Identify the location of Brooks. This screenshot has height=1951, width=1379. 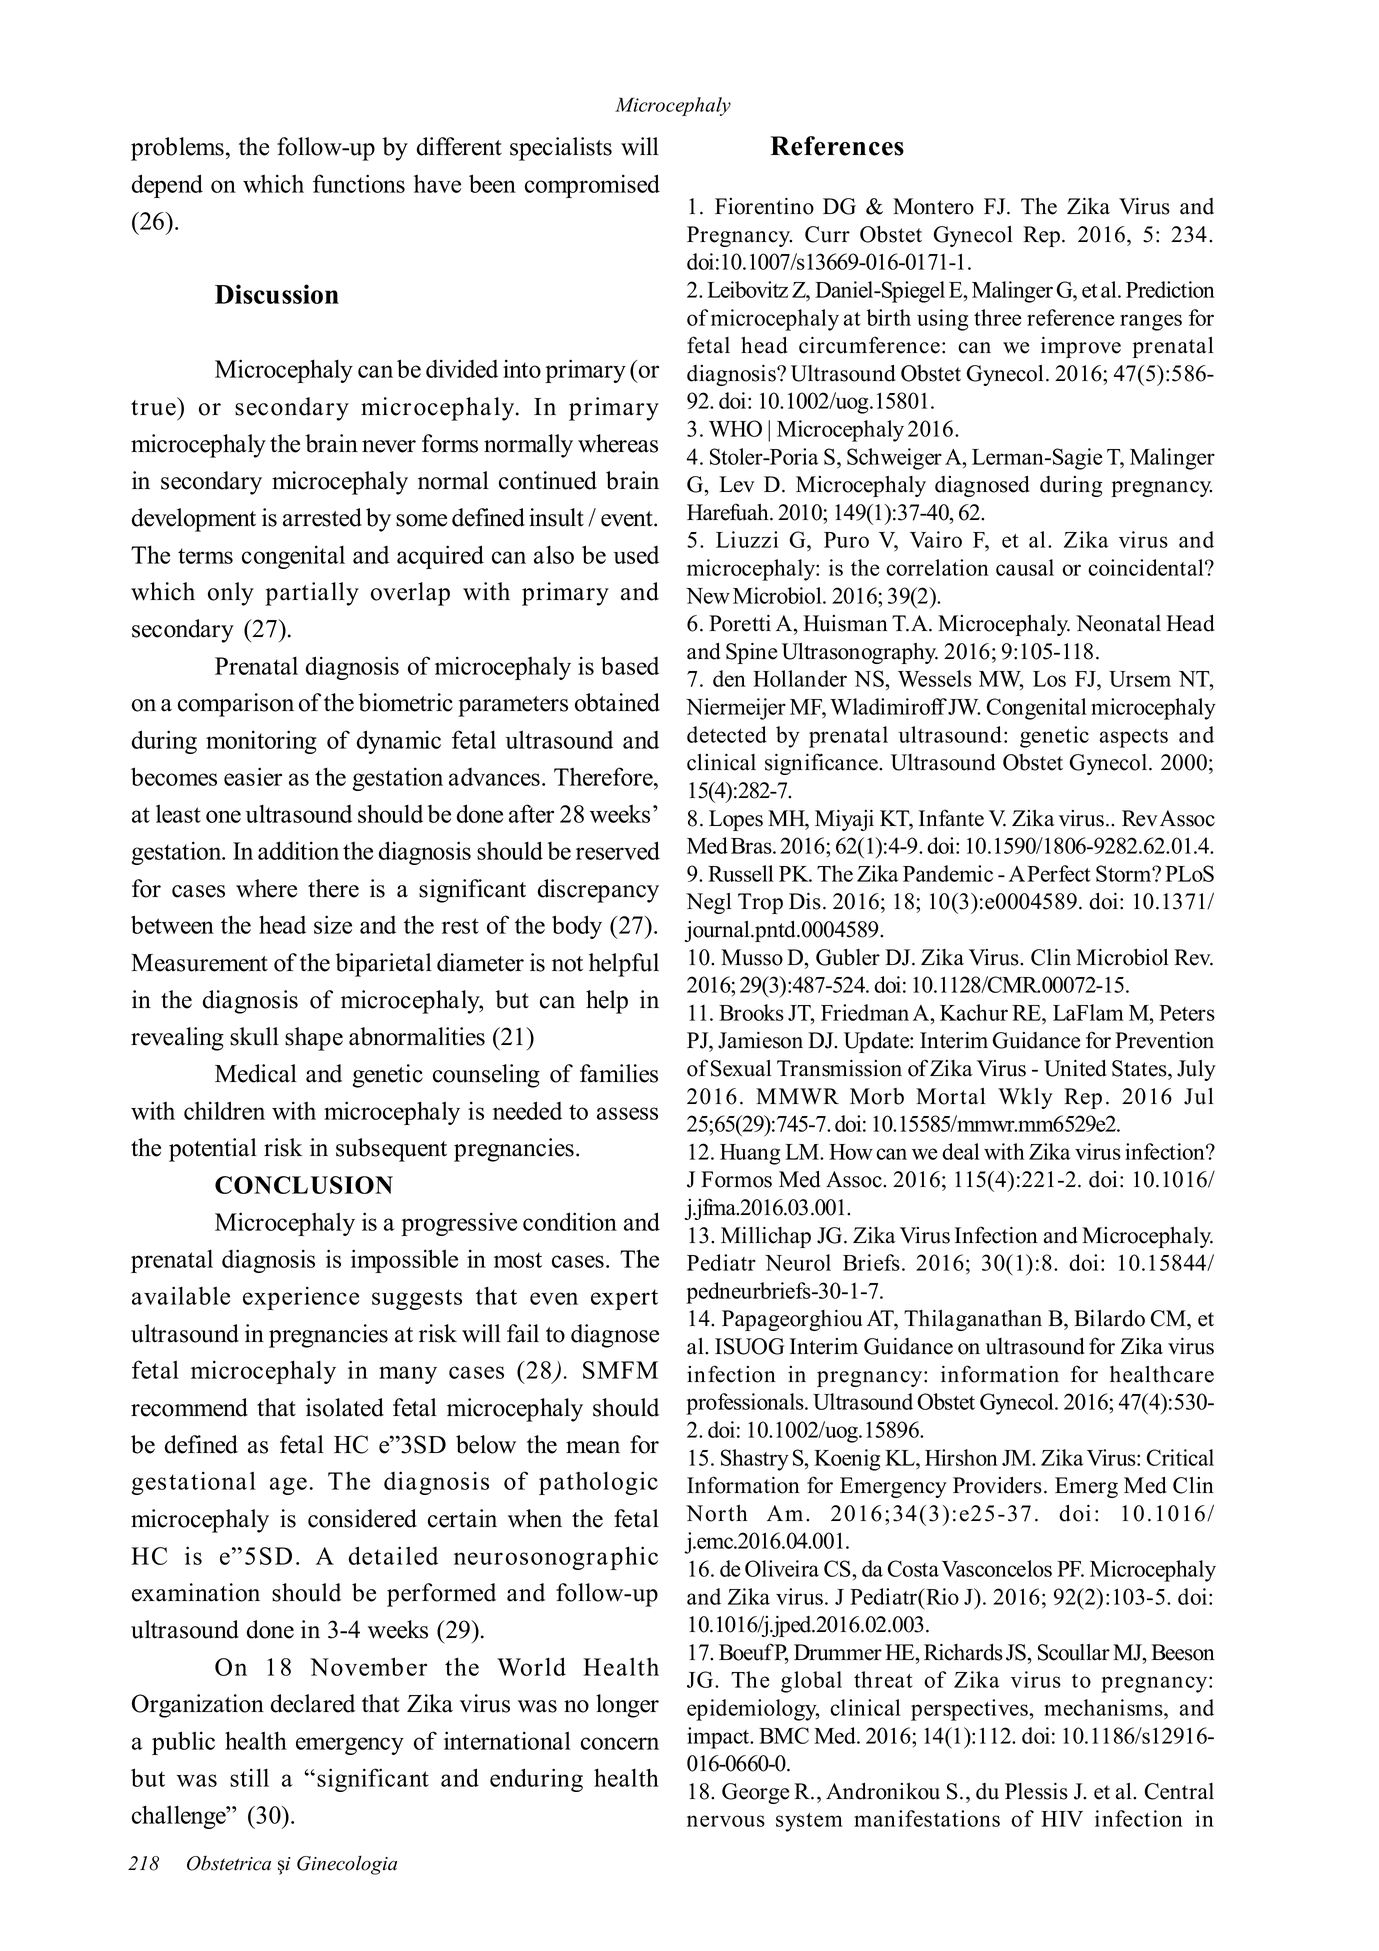
(751, 1012).
